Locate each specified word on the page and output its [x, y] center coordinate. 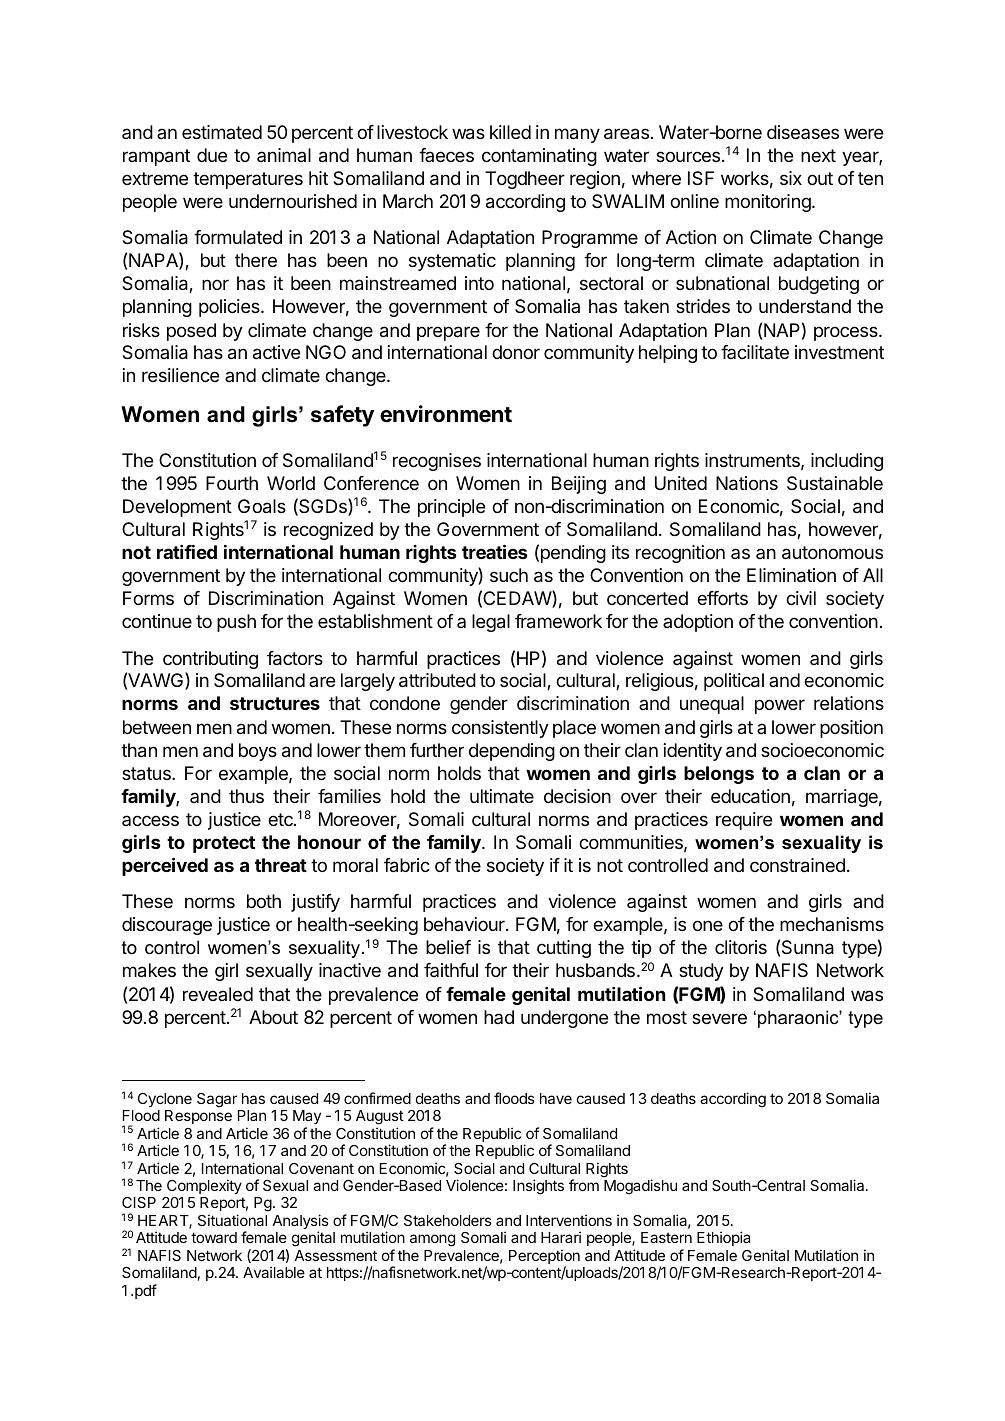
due [212, 155]
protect [224, 844]
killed [510, 132]
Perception [544, 1258]
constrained [797, 865]
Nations [747, 483]
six [791, 178]
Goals [262, 506]
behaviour [465, 924]
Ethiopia [723, 1238]
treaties [495, 551]
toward [214, 1237]
